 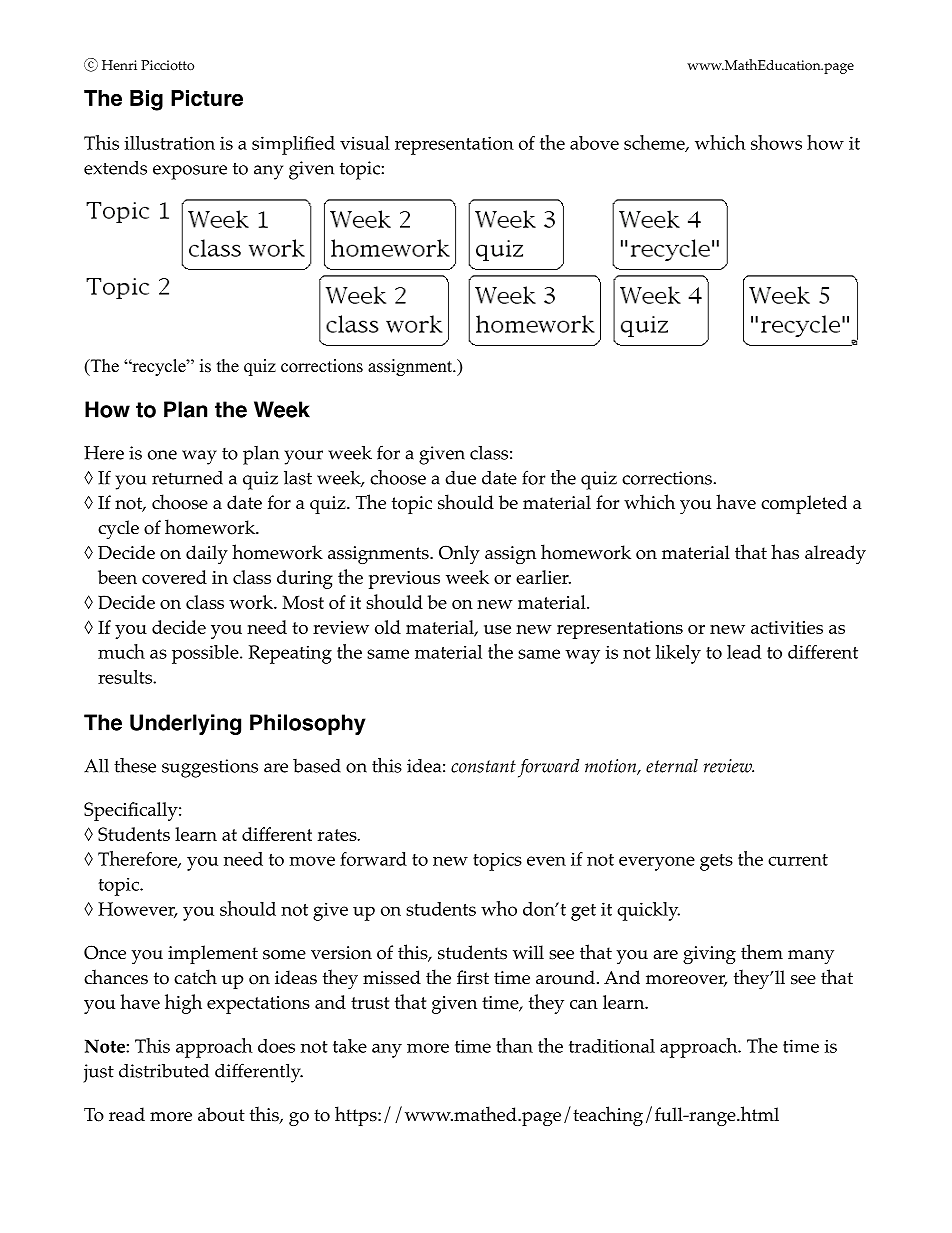 What do you see at coordinates (187, 478) in the screenshot?
I see `returned` at bounding box center [187, 478].
